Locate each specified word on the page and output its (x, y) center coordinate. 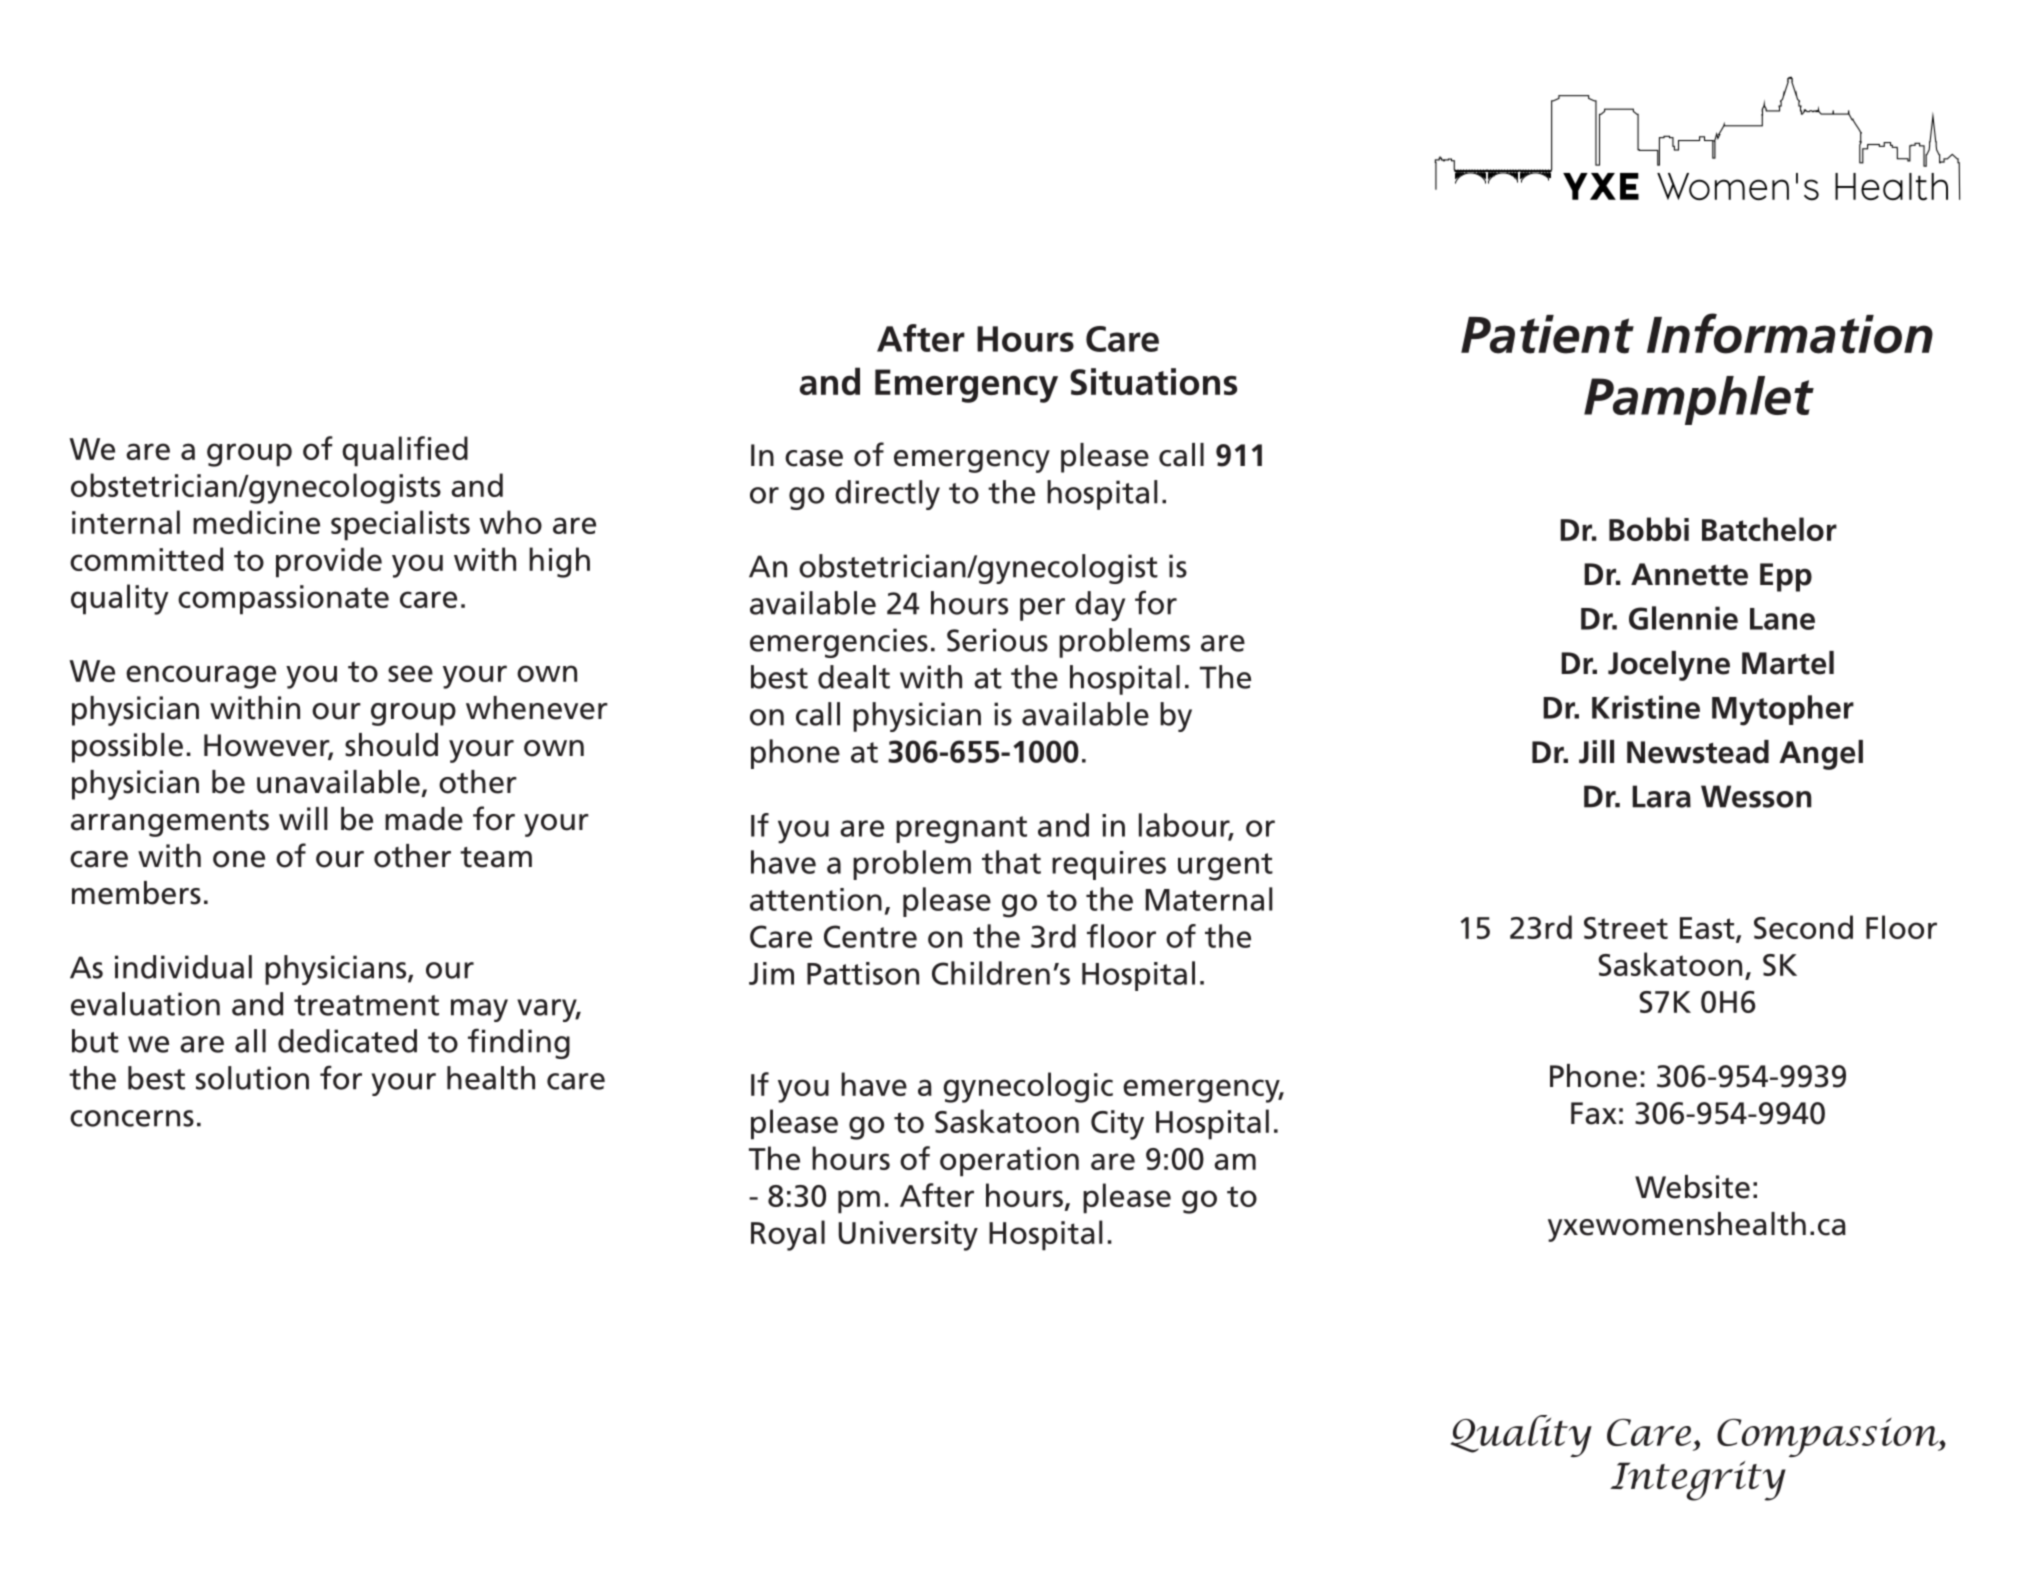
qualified (405, 451)
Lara (1661, 796)
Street (1626, 928)
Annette (1689, 574)
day (1100, 606)
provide (329, 562)
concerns (132, 1118)
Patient (1547, 334)
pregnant (961, 830)
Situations (1153, 381)
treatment (366, 1005)
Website (1692, 1187)
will (303, 818)
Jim (771, 973)
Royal (788, 1235)
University (908, 1236)
